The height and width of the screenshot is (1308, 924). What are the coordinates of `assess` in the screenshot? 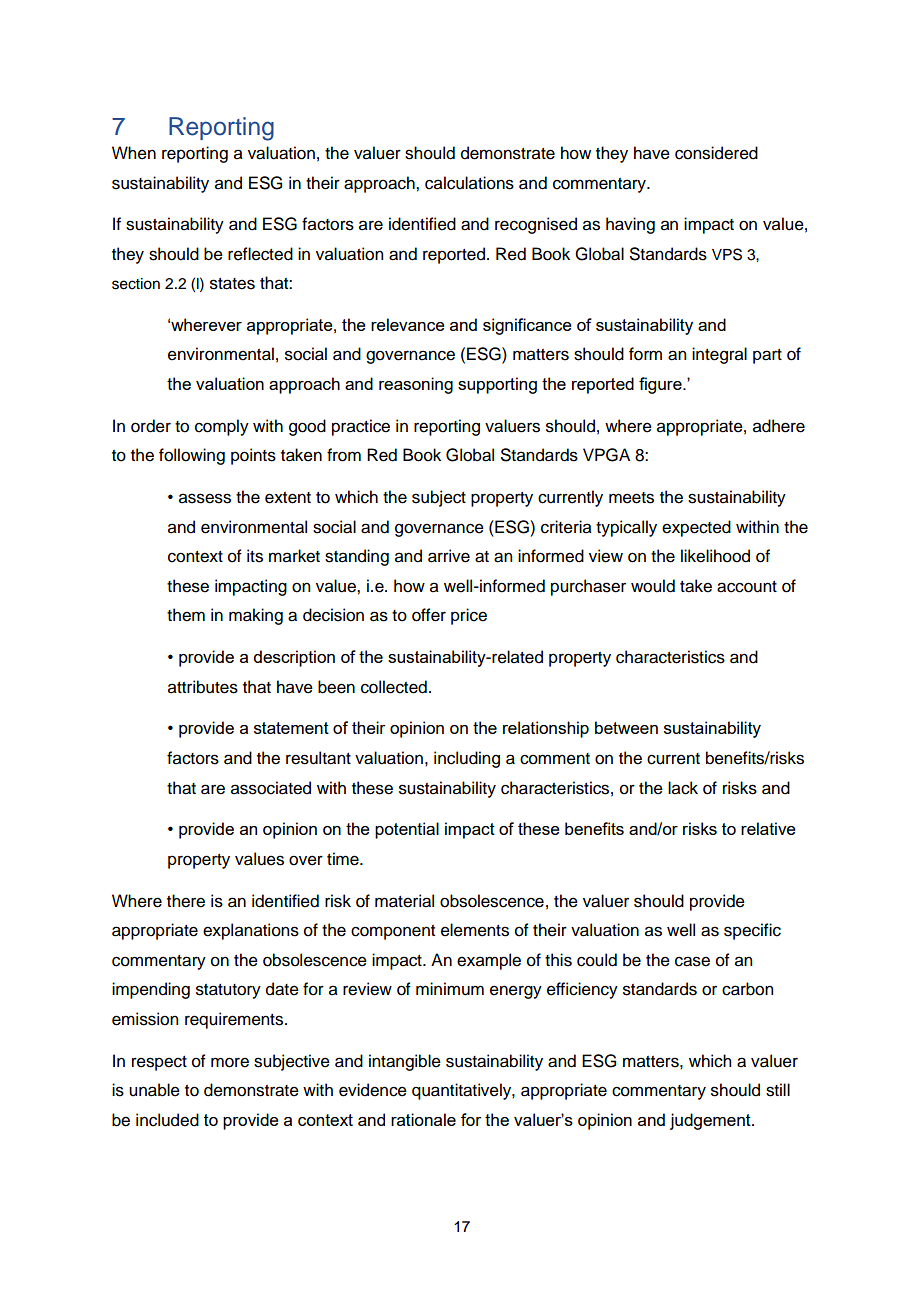 It's located at (205, 498).
